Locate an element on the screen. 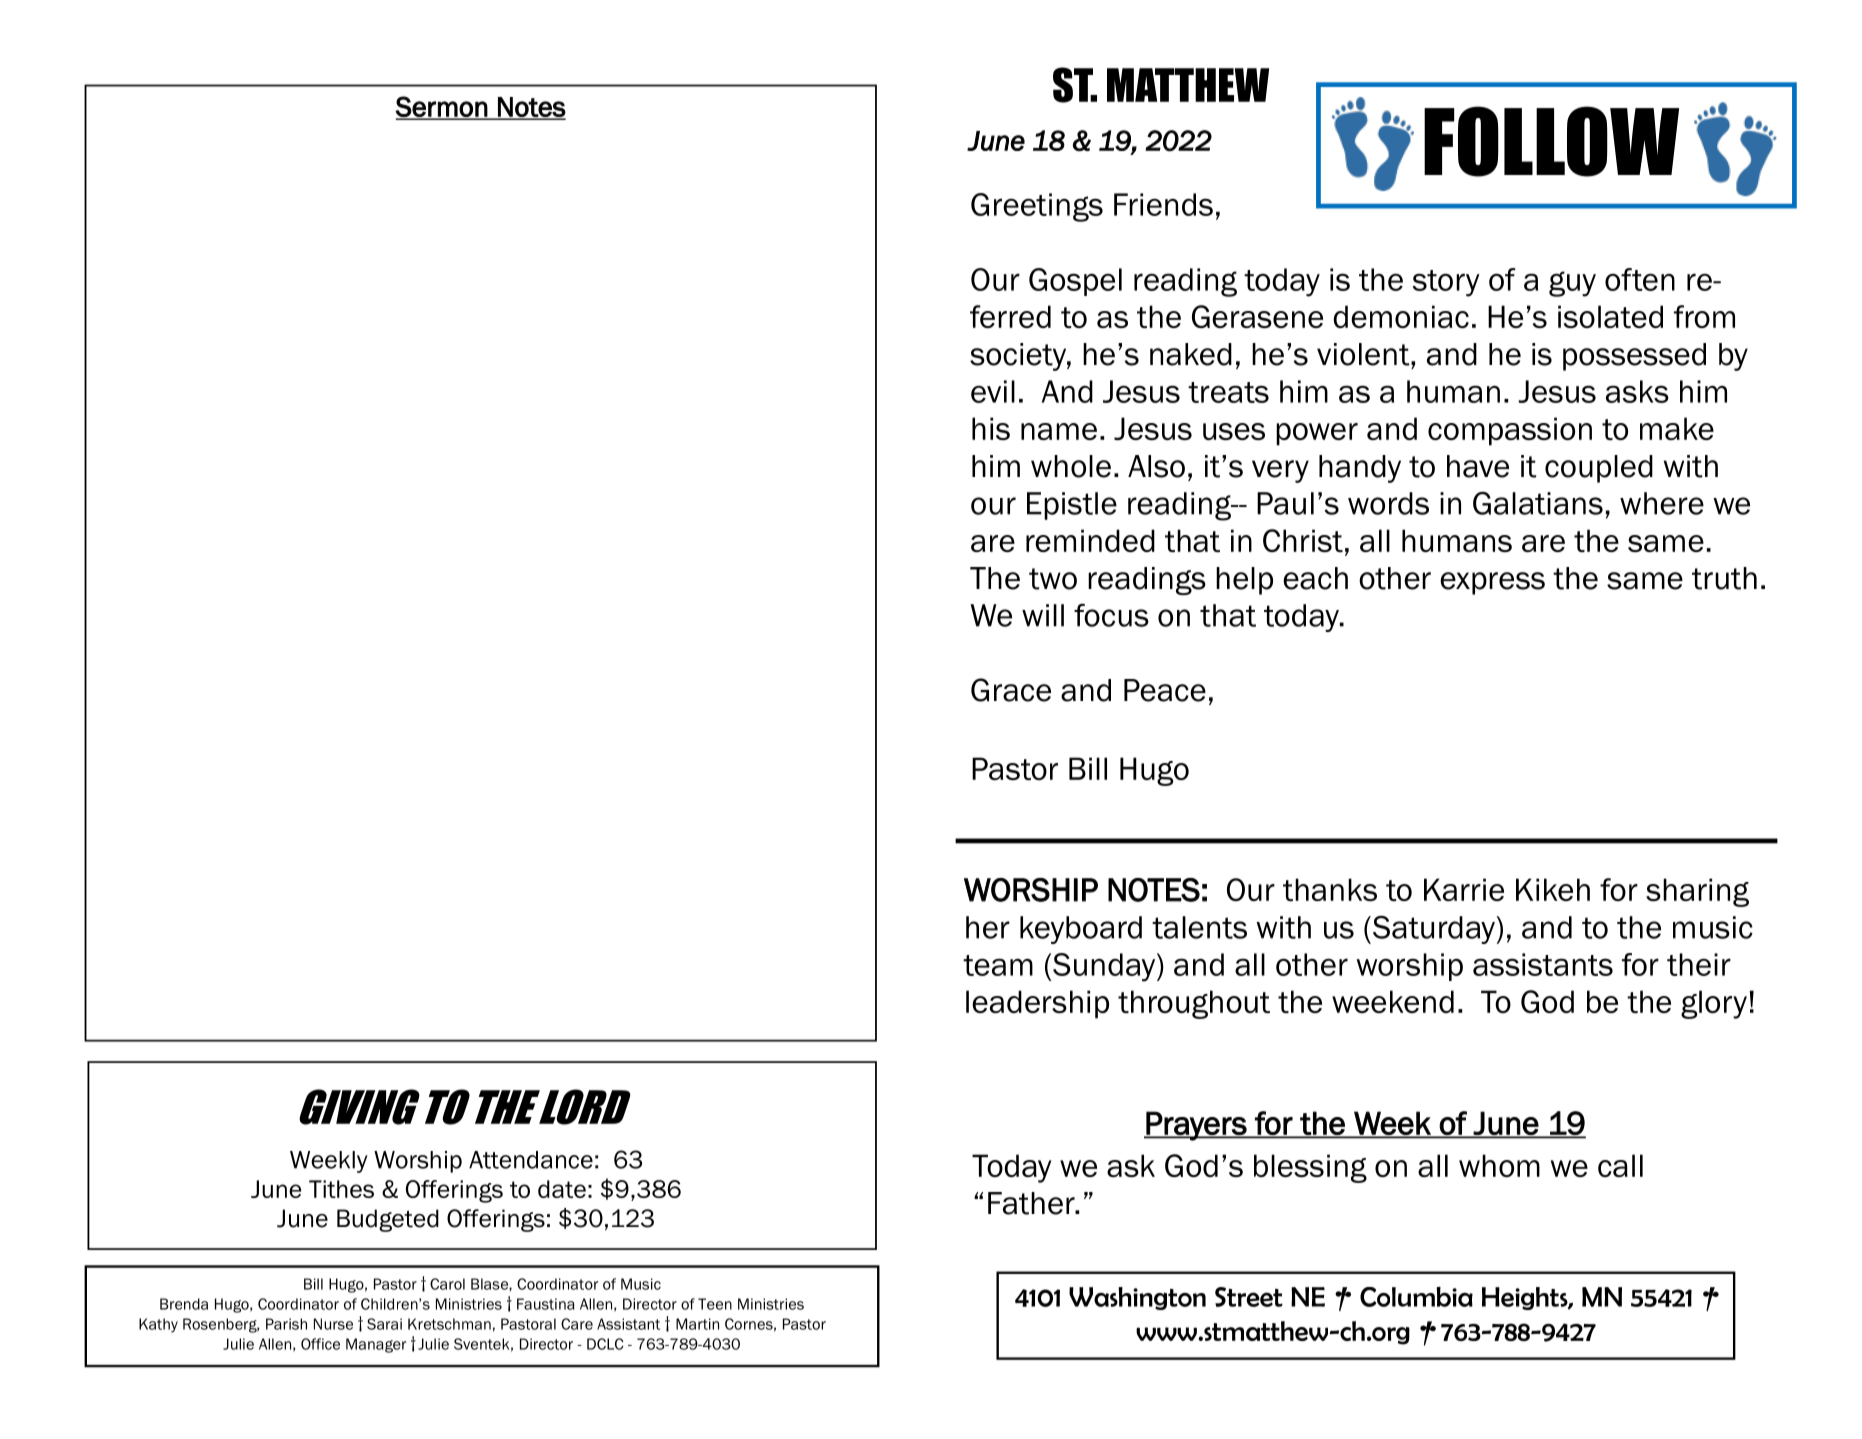 The height and width of the screenshot is (1439, 1862). Grace is located at coordinates (1011, 690).
